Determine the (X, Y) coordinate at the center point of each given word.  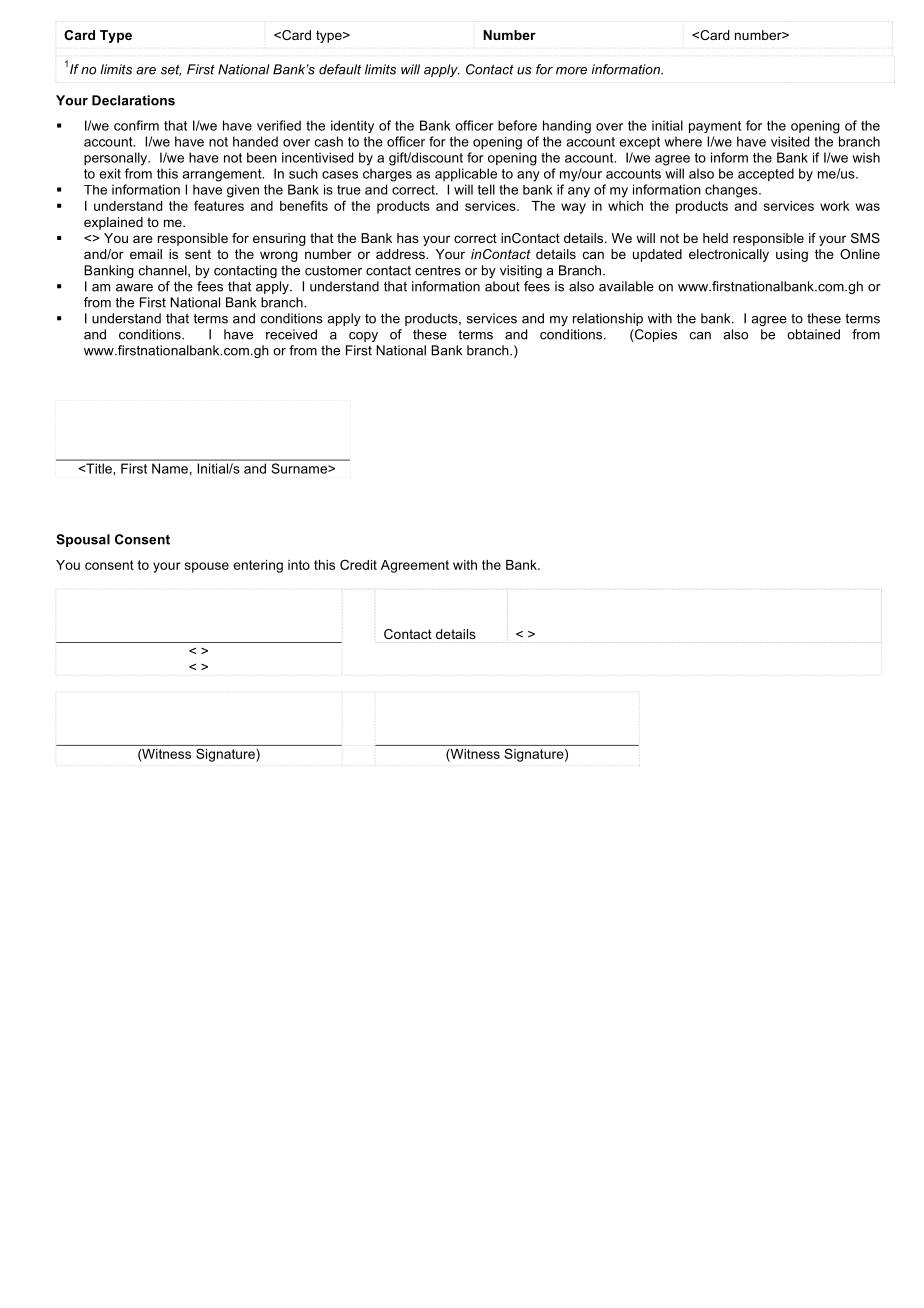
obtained (813, 334)
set (171, 70)
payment (715, 127)
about (502, 286)
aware (134, 288)
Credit (358, 564)
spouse (207, 567)
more (571, 71)
